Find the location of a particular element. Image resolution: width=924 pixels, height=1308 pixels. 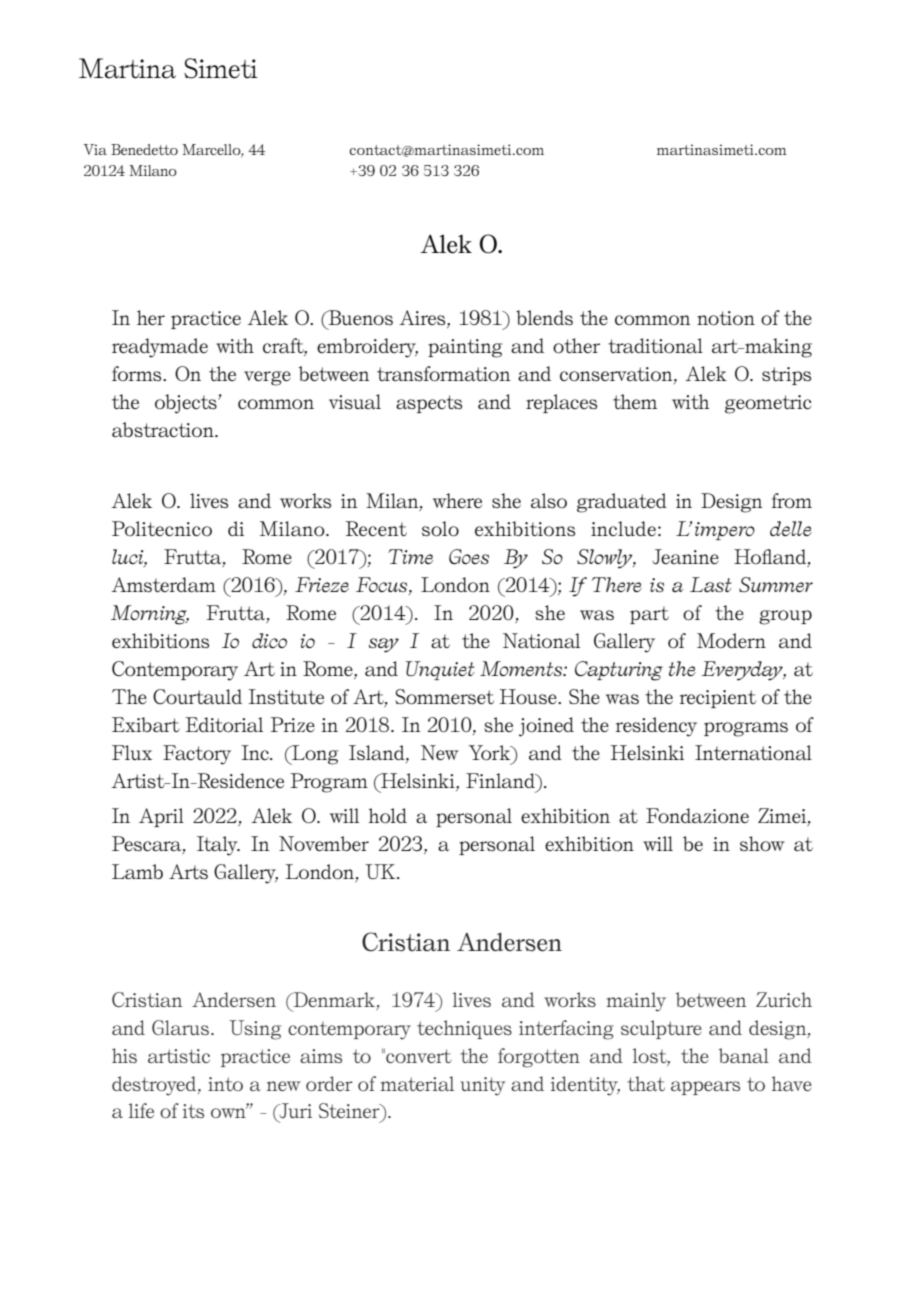

its is located at coordinates (193, 1111).
